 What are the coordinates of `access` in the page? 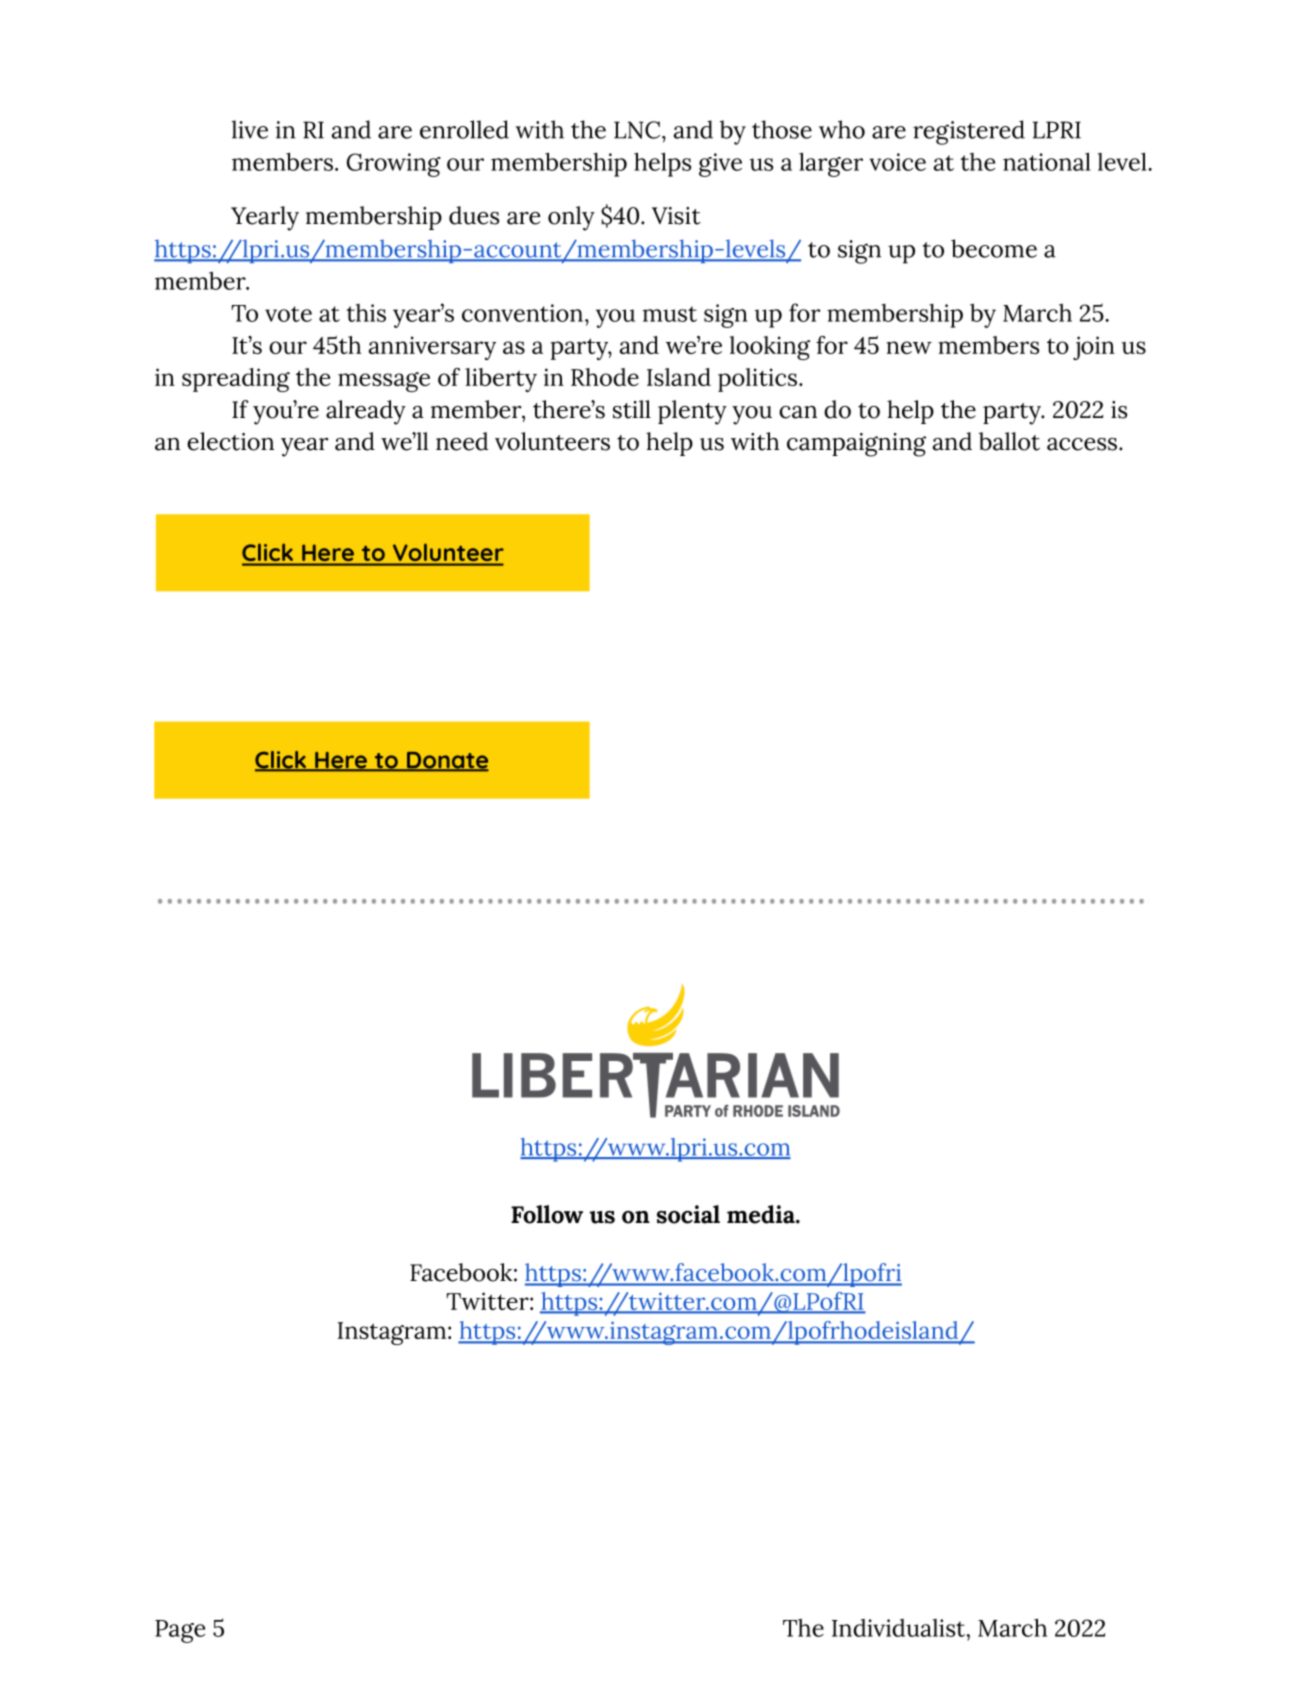 It's located at (1082, 444).
